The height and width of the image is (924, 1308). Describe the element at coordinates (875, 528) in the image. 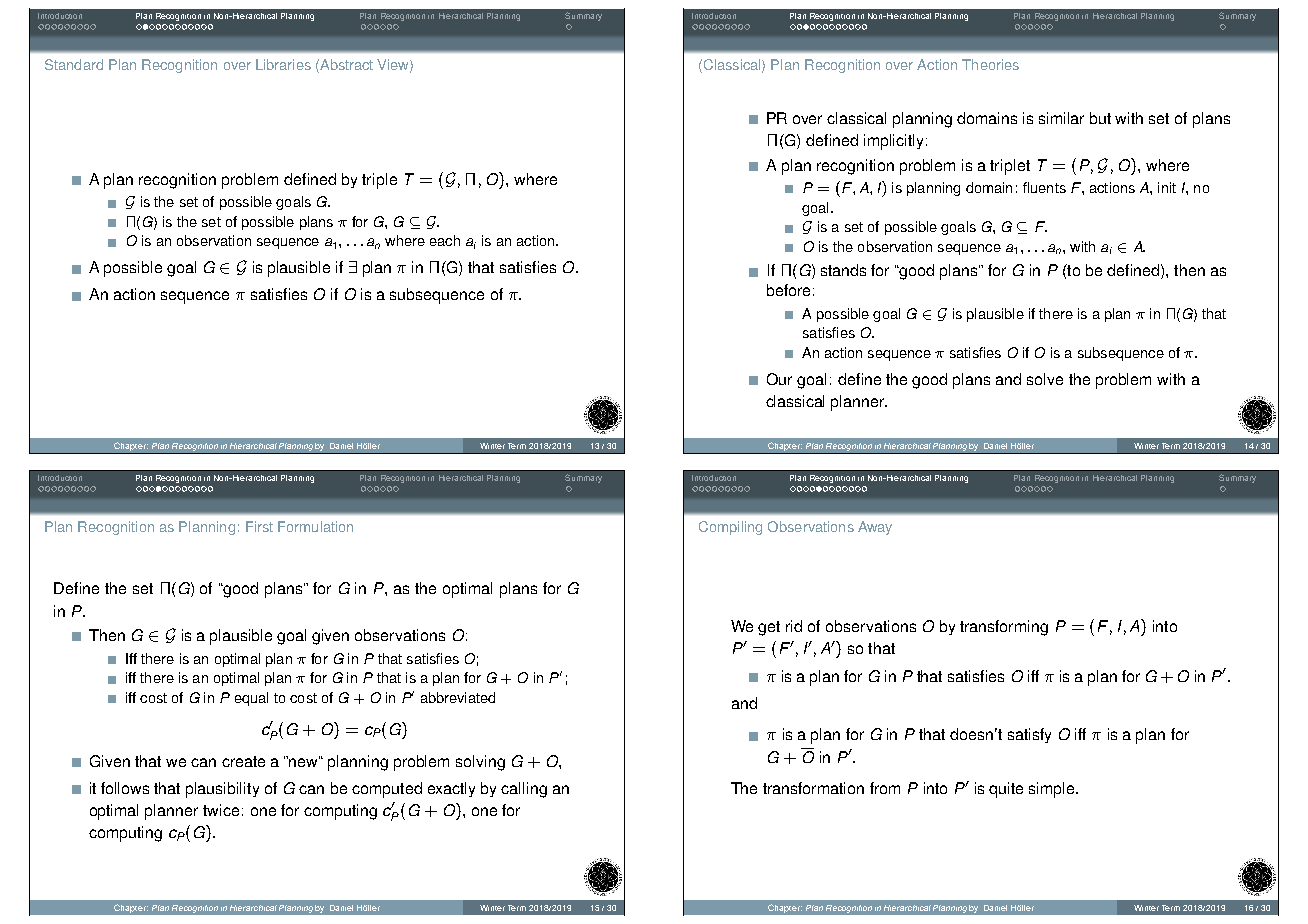

I see `Away` at that location.
